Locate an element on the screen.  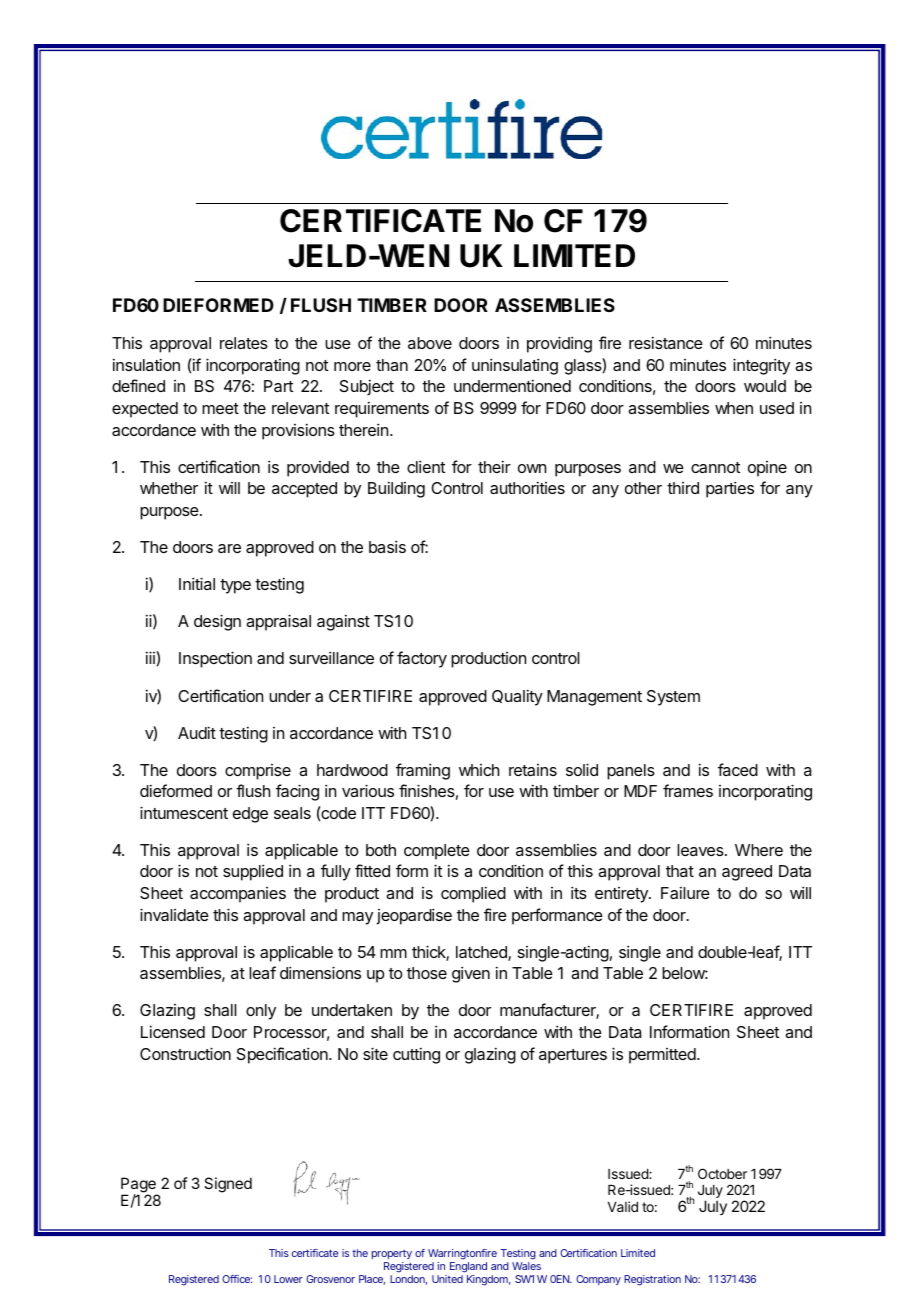
resistance is located at coordinates (666, 342).
